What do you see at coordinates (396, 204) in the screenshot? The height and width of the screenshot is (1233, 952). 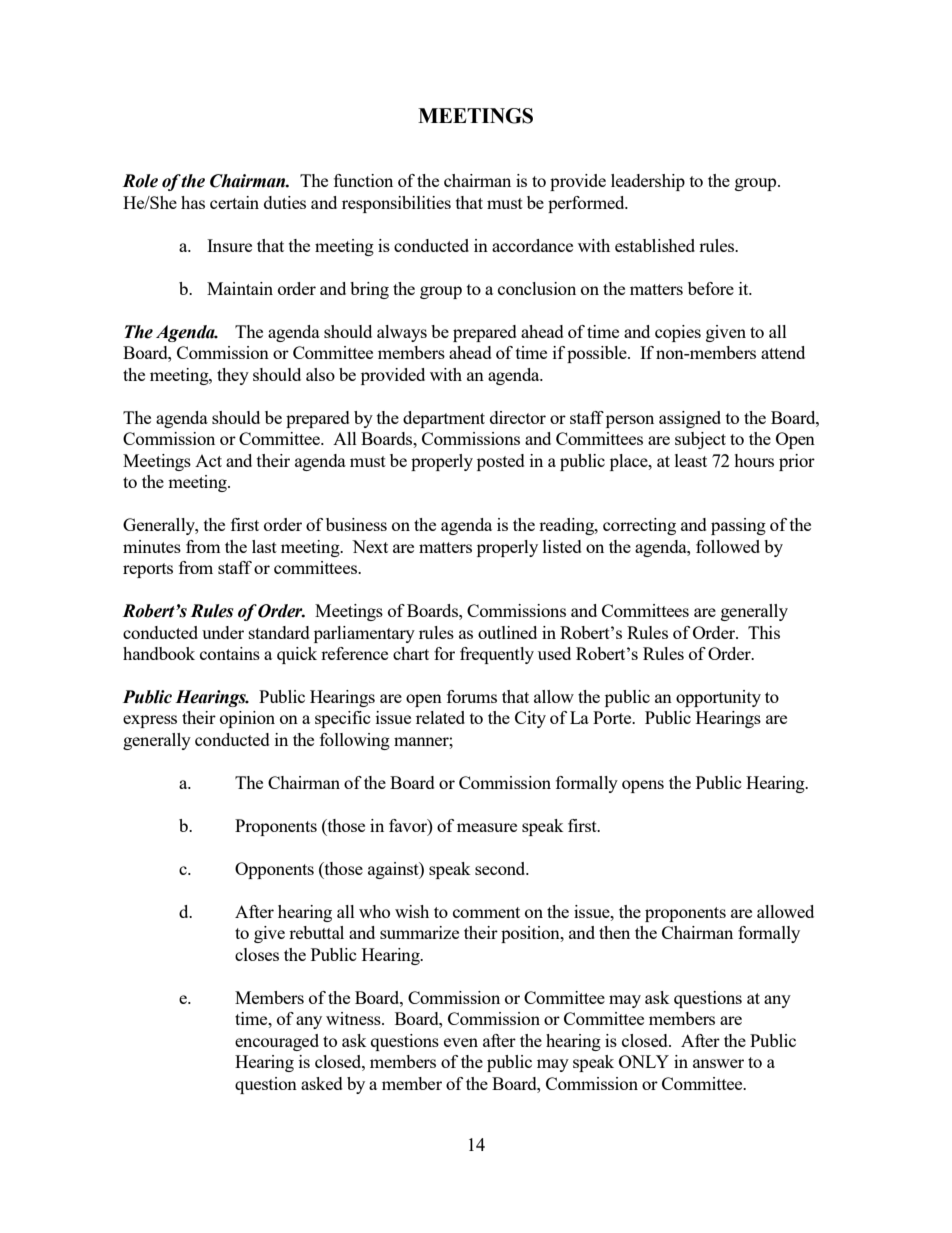 I see `responsibilities` at bounding box center [396, 204].
